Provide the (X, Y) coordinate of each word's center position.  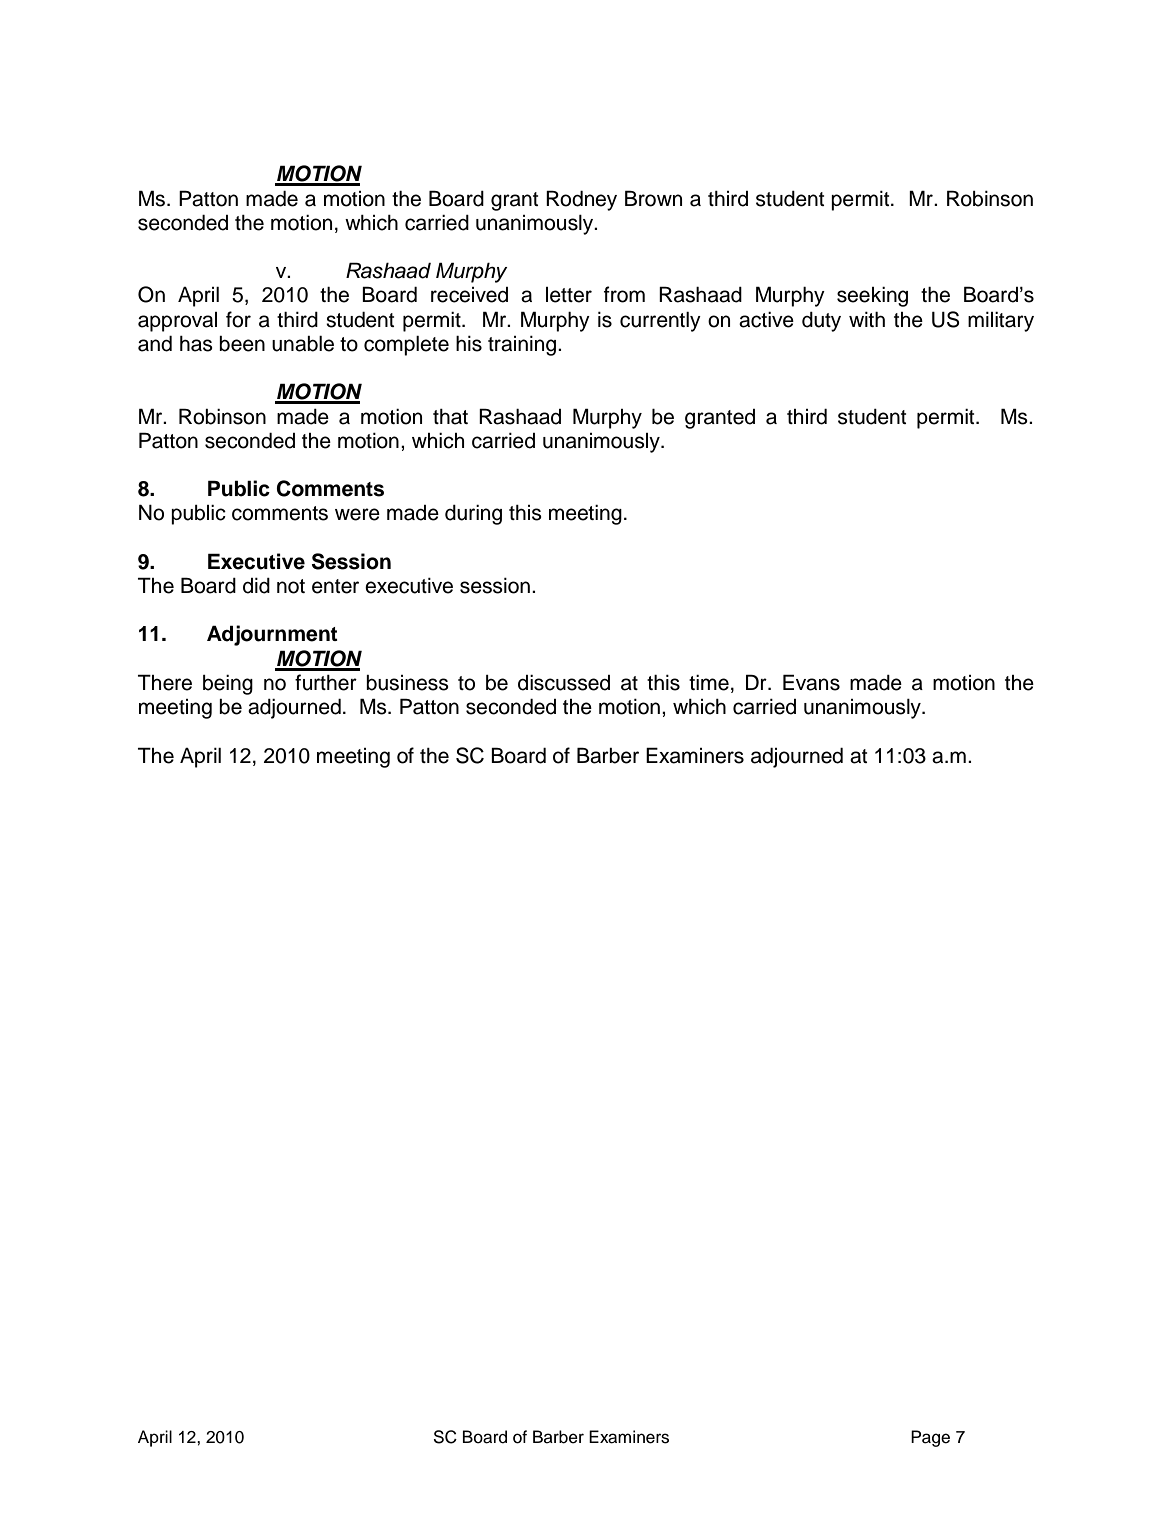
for (238, 319)
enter (335, 586)
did (256, 586)
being (228, 685)
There (165, 682)
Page (930, 1438)
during (473, 515)
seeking (872, 297)
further (326, 682)
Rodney (581, 200)
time (709, 683)
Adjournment (272, 635)
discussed (564, 683)
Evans (811, 682)
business (407, 683)
